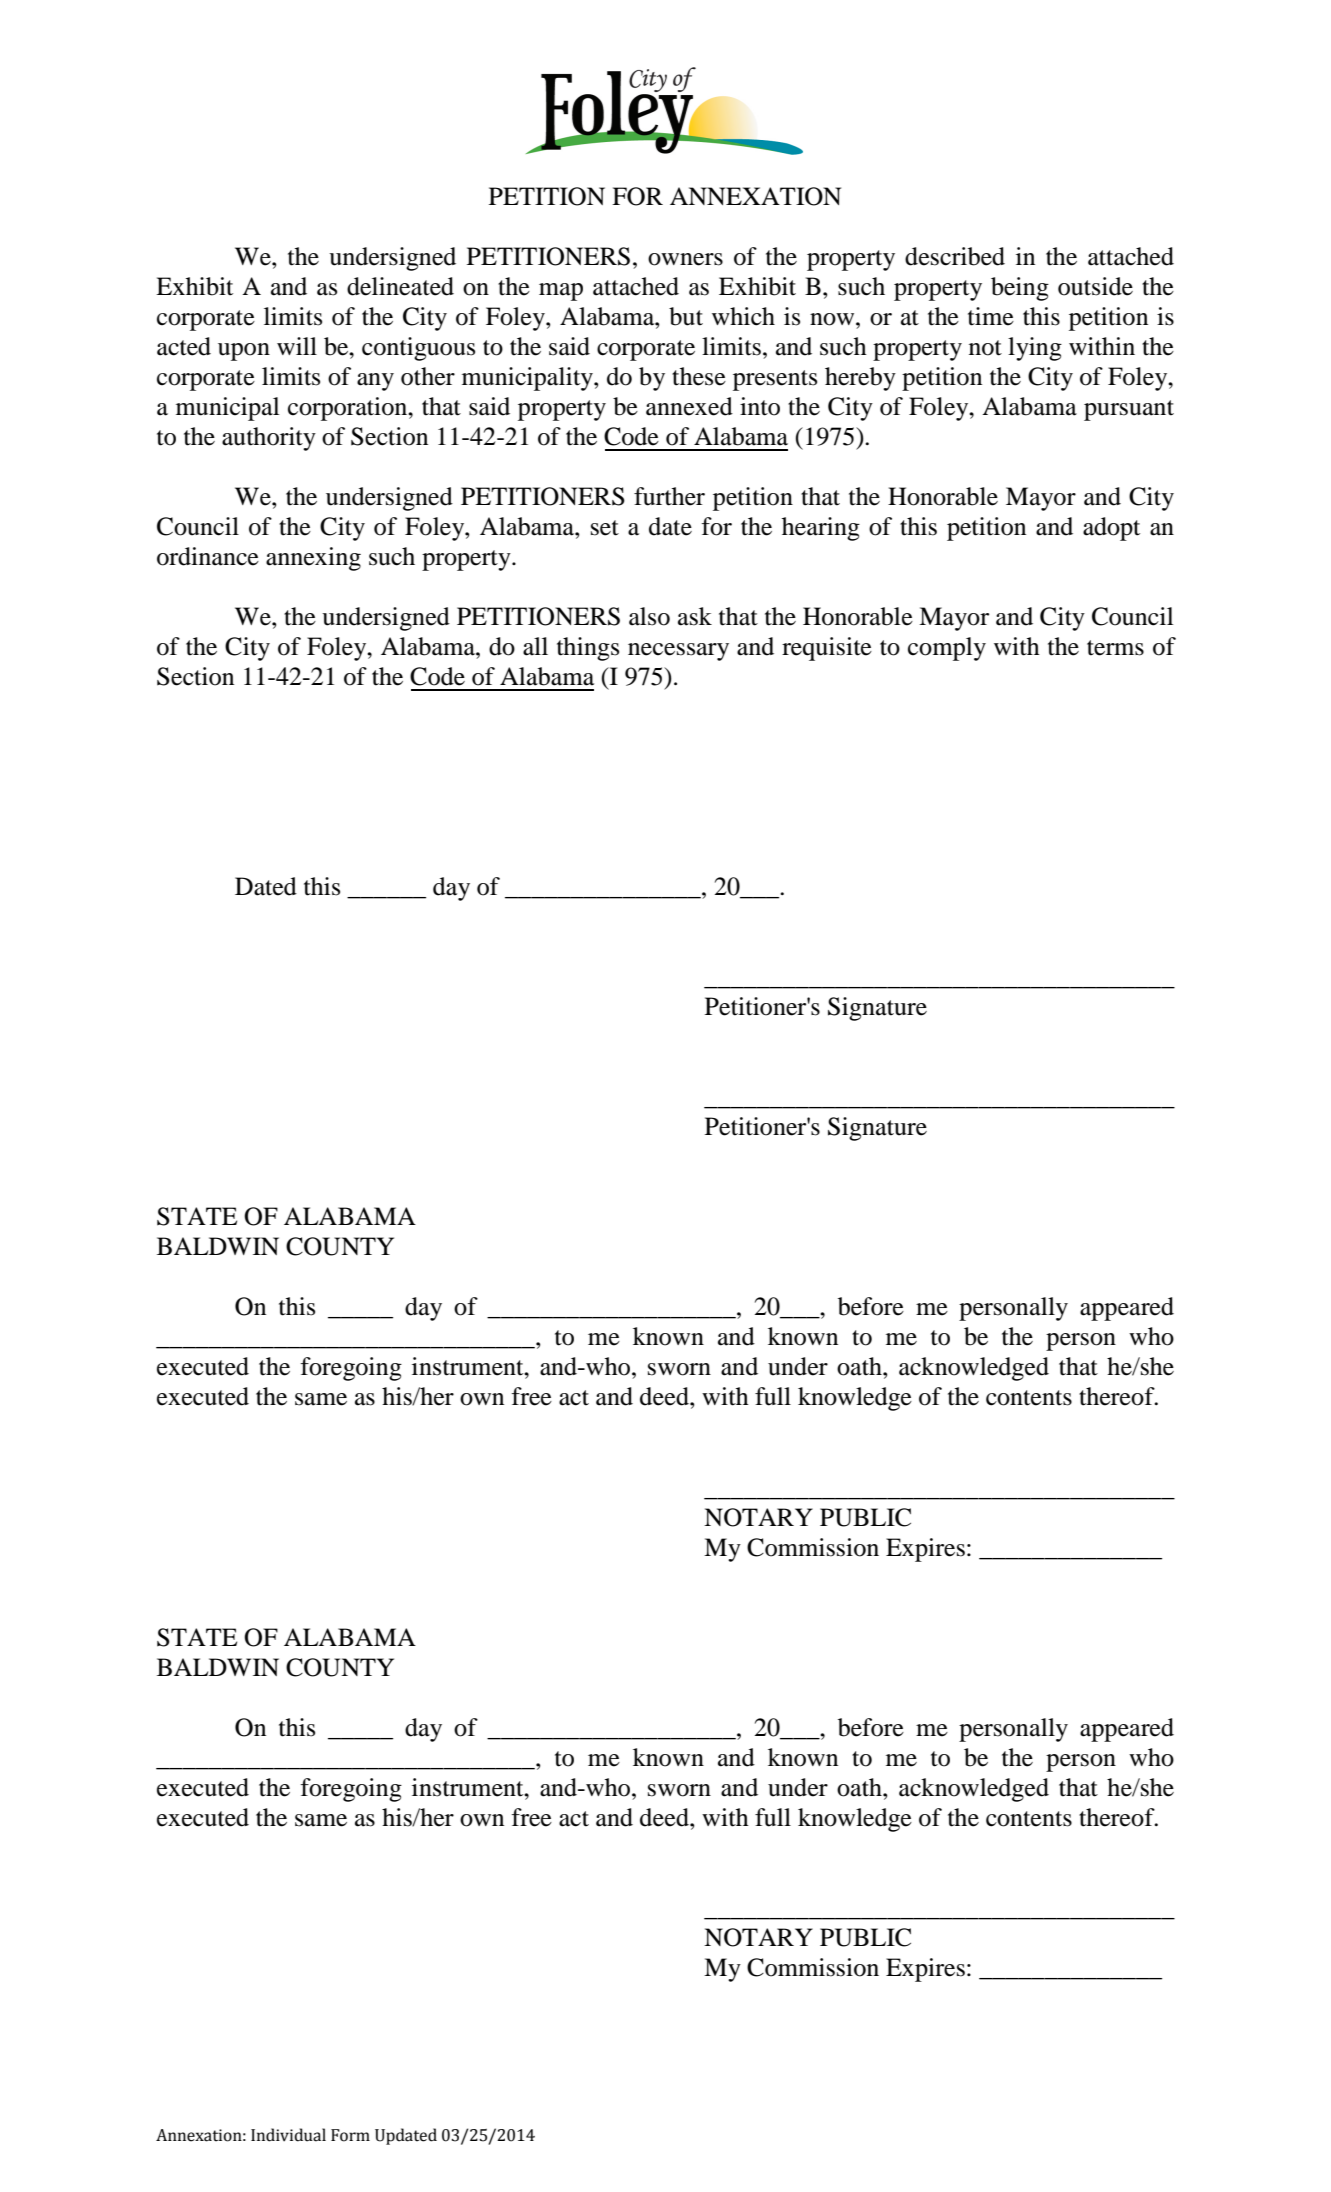  What do you see at coordinates (955, 256) in the screenshot?
I see `described` at bounding box center [955, 256].
